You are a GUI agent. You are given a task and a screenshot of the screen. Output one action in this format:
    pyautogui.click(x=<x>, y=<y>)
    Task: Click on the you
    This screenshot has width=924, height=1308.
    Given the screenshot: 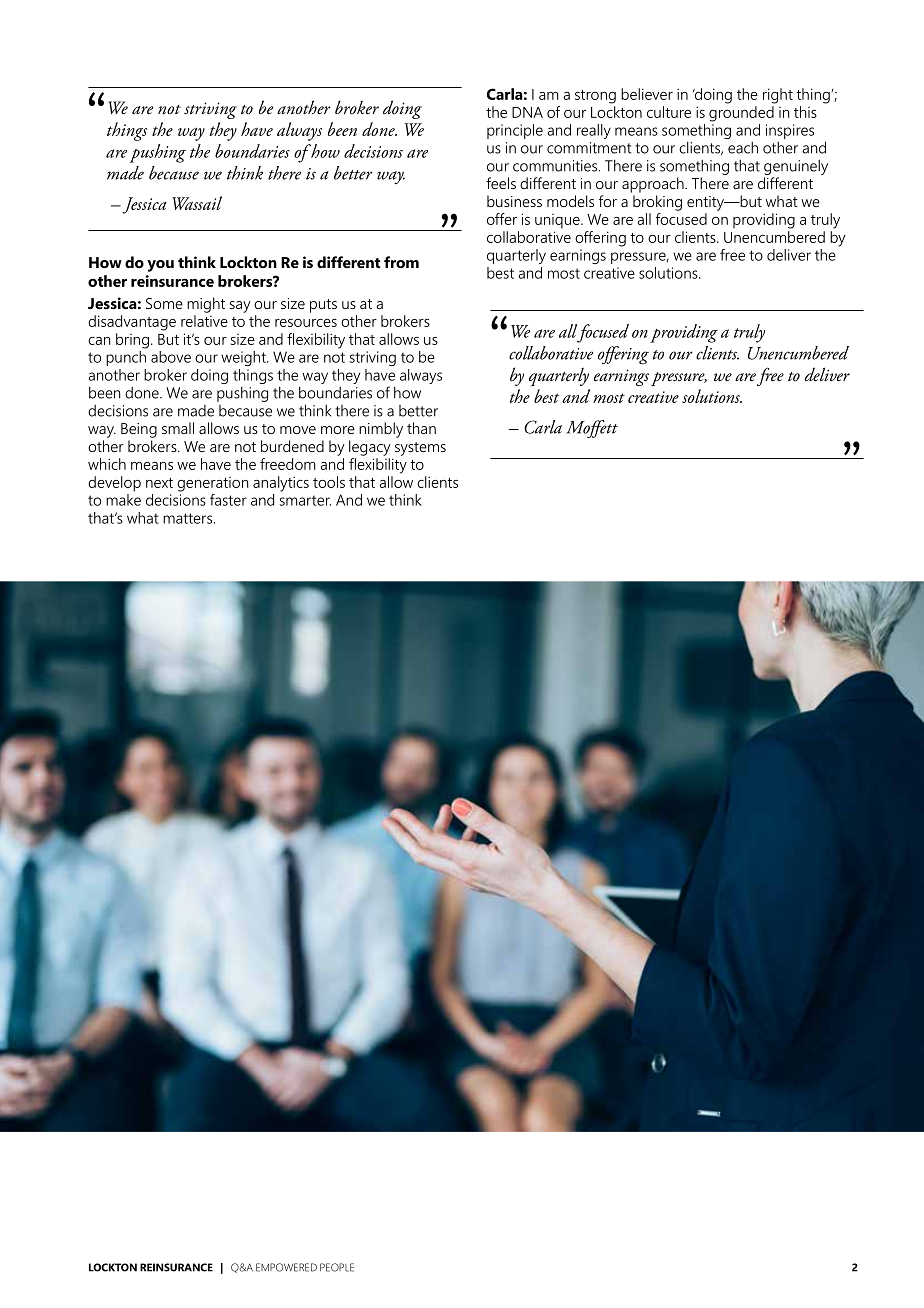 What is the action you would take?
    pyautogui.click(x=160, y=266)
